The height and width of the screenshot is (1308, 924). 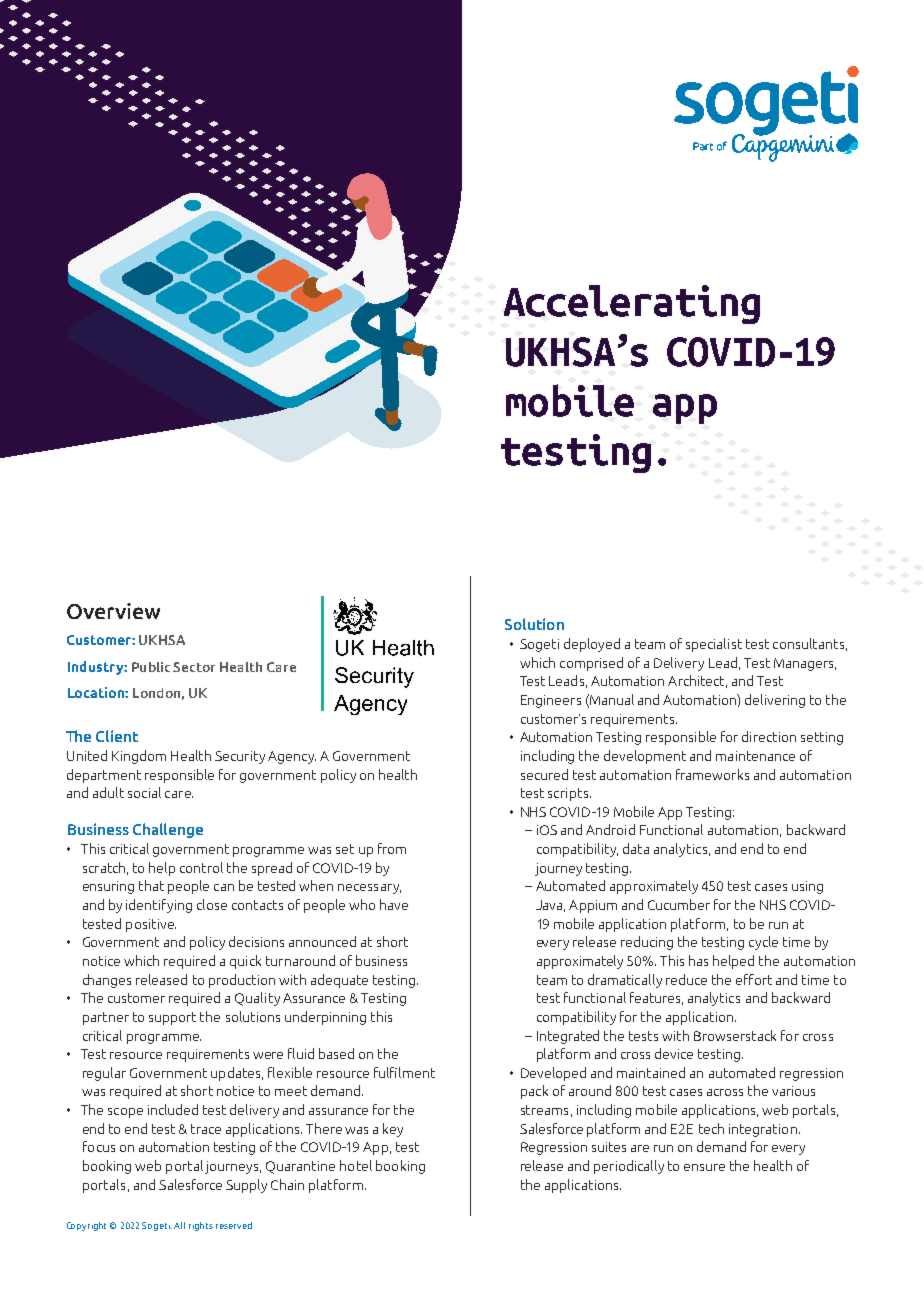 What do you see at coordinates (714, 645) in the screenshot?
I see `specialist` at bounding box center [714, 645].
